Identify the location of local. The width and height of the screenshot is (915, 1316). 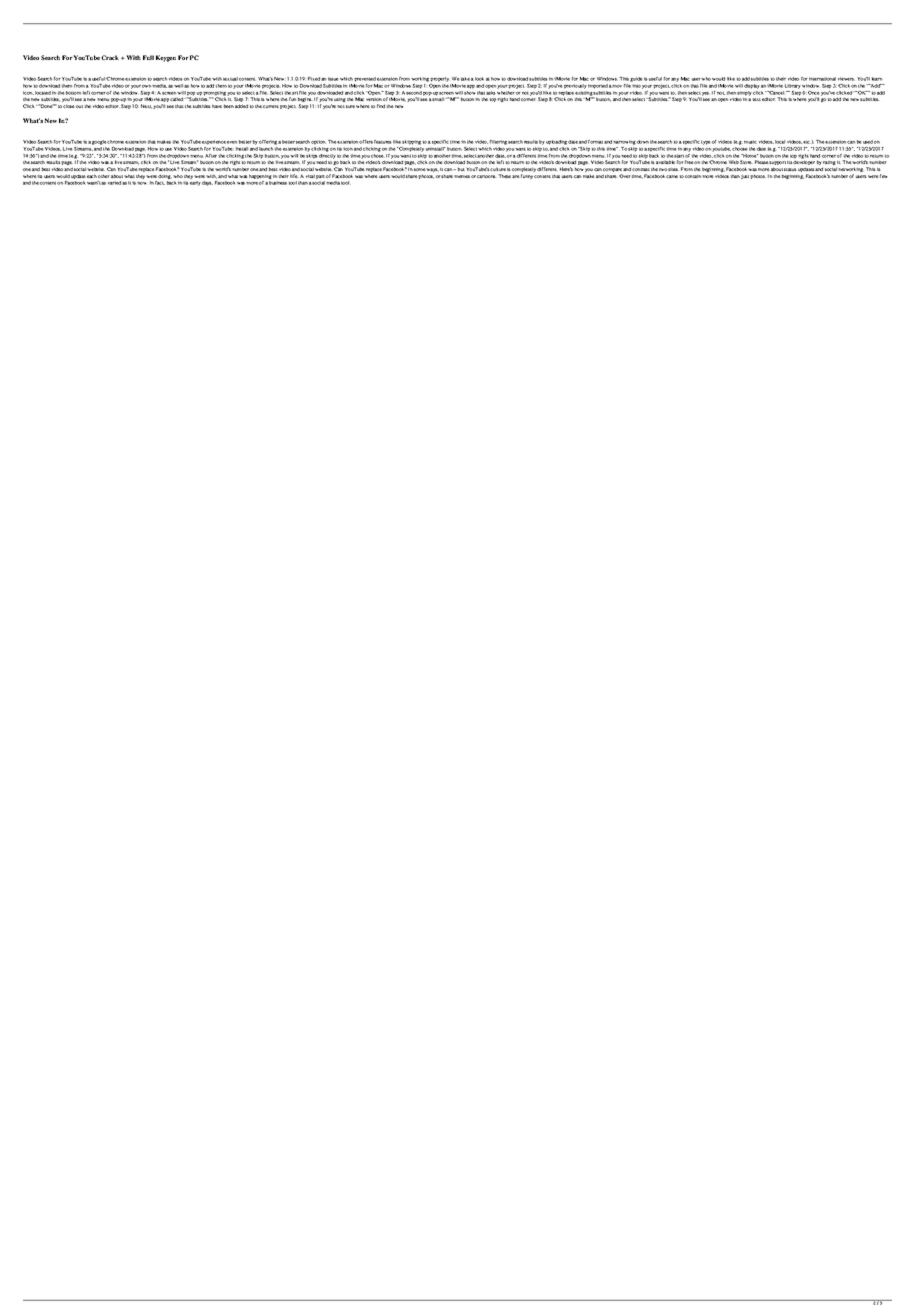
(780, 142).
